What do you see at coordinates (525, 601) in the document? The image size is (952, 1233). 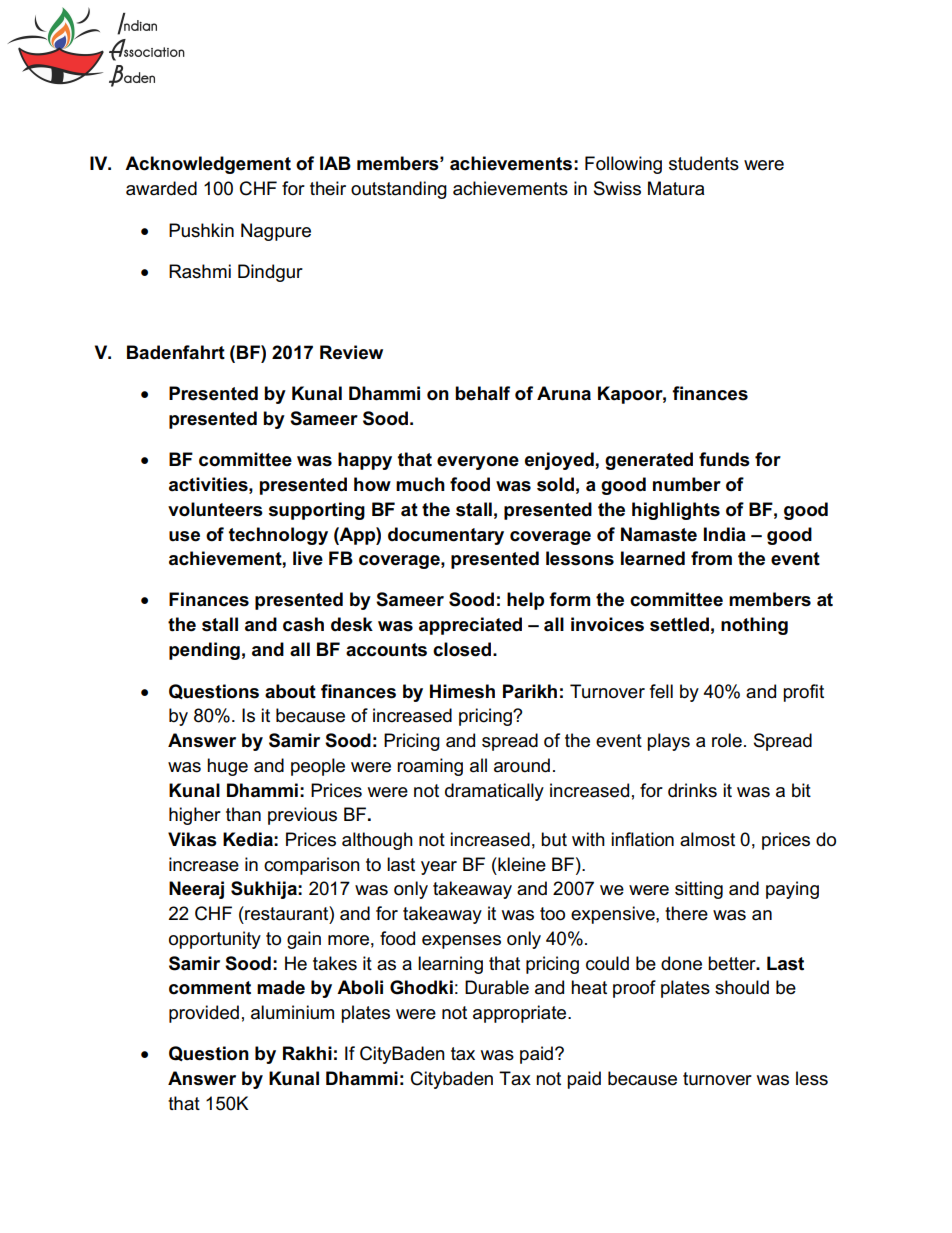 I see `help` at bounding box center [525, 601].
